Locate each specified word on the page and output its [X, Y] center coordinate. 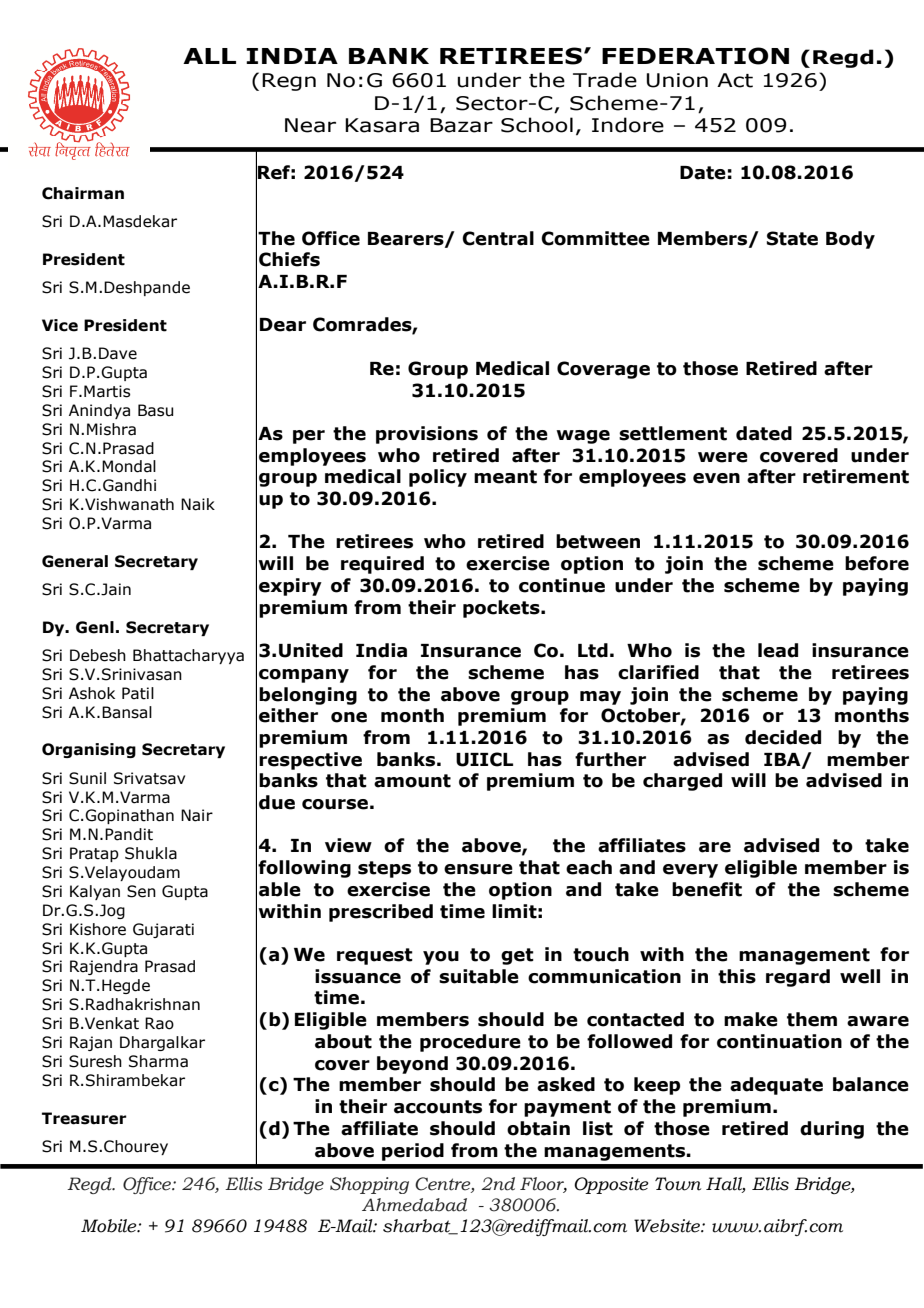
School [537, 125]
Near [310, 125]
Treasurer [84, 1118]
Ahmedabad [414, 1205]
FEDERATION [695, 56]
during [832, 1130]
